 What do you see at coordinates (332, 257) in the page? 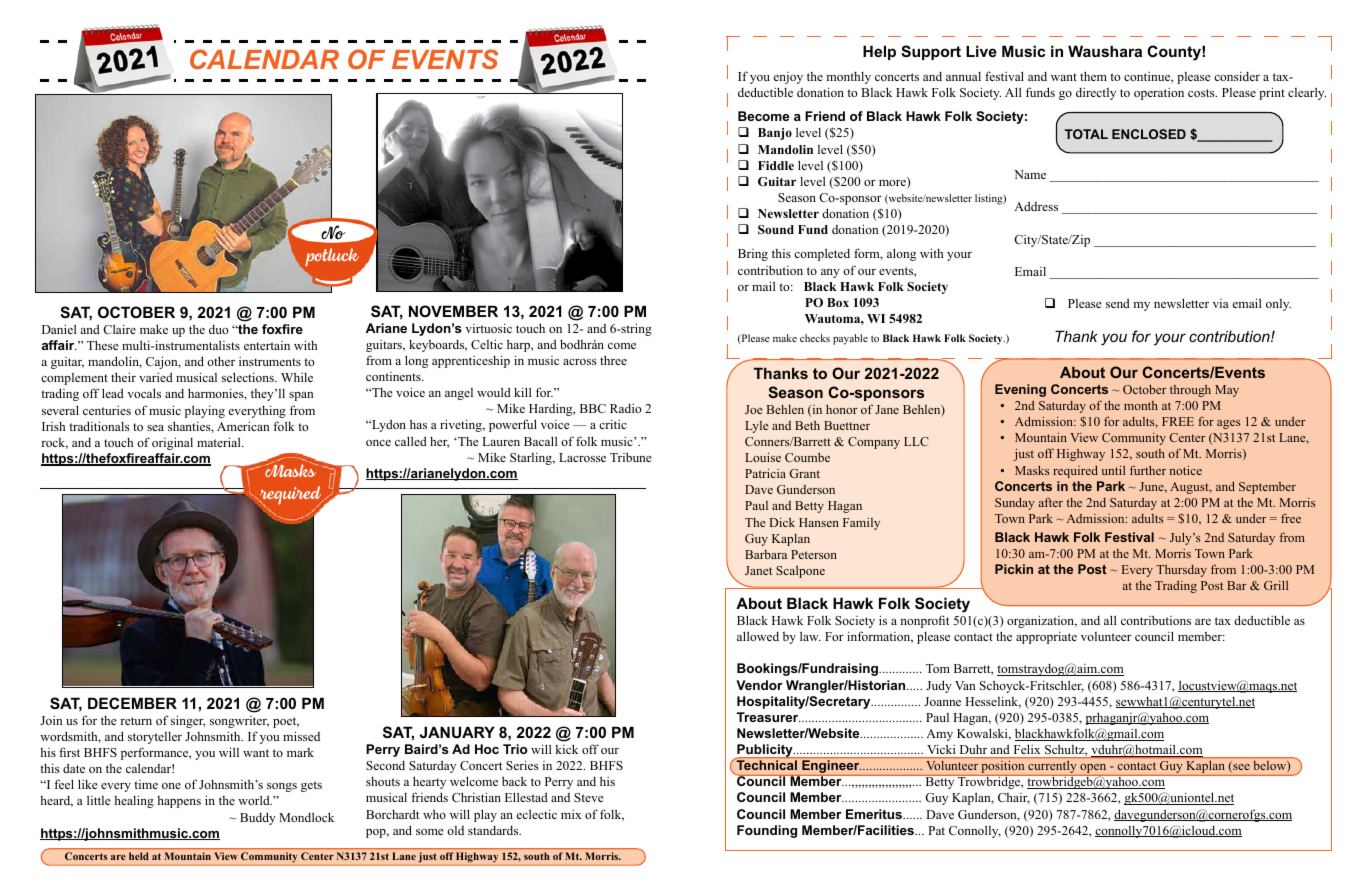
I see `potluck` at bounding box center [332, 257].
